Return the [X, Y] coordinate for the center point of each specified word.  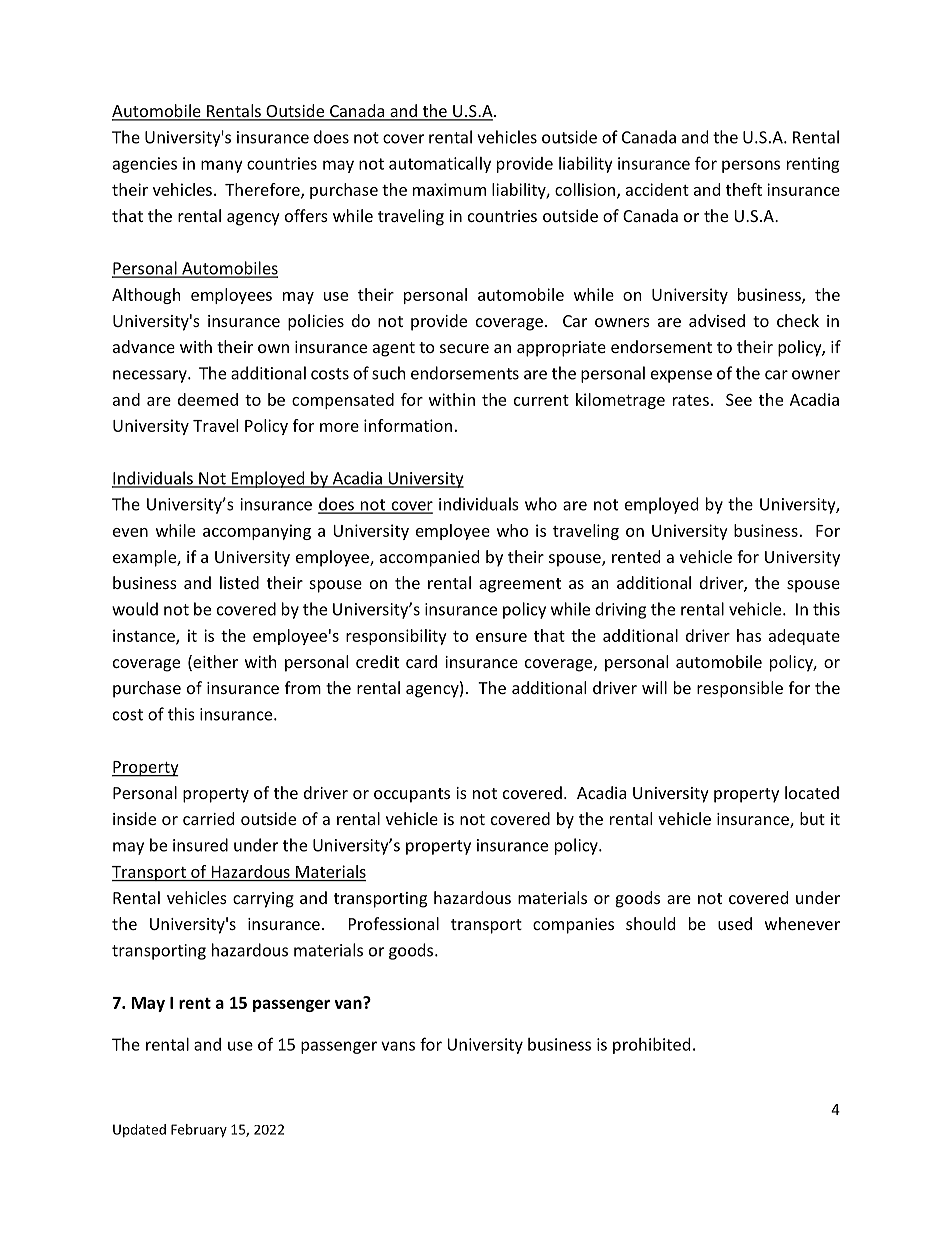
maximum [449, 189]
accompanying [257, 532]
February [199, 1131]
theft [744, 189]
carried [208, 818]
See [739, 400]
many [222, 166]
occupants [412, 795]
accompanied [429, 558]
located [812, 792]
